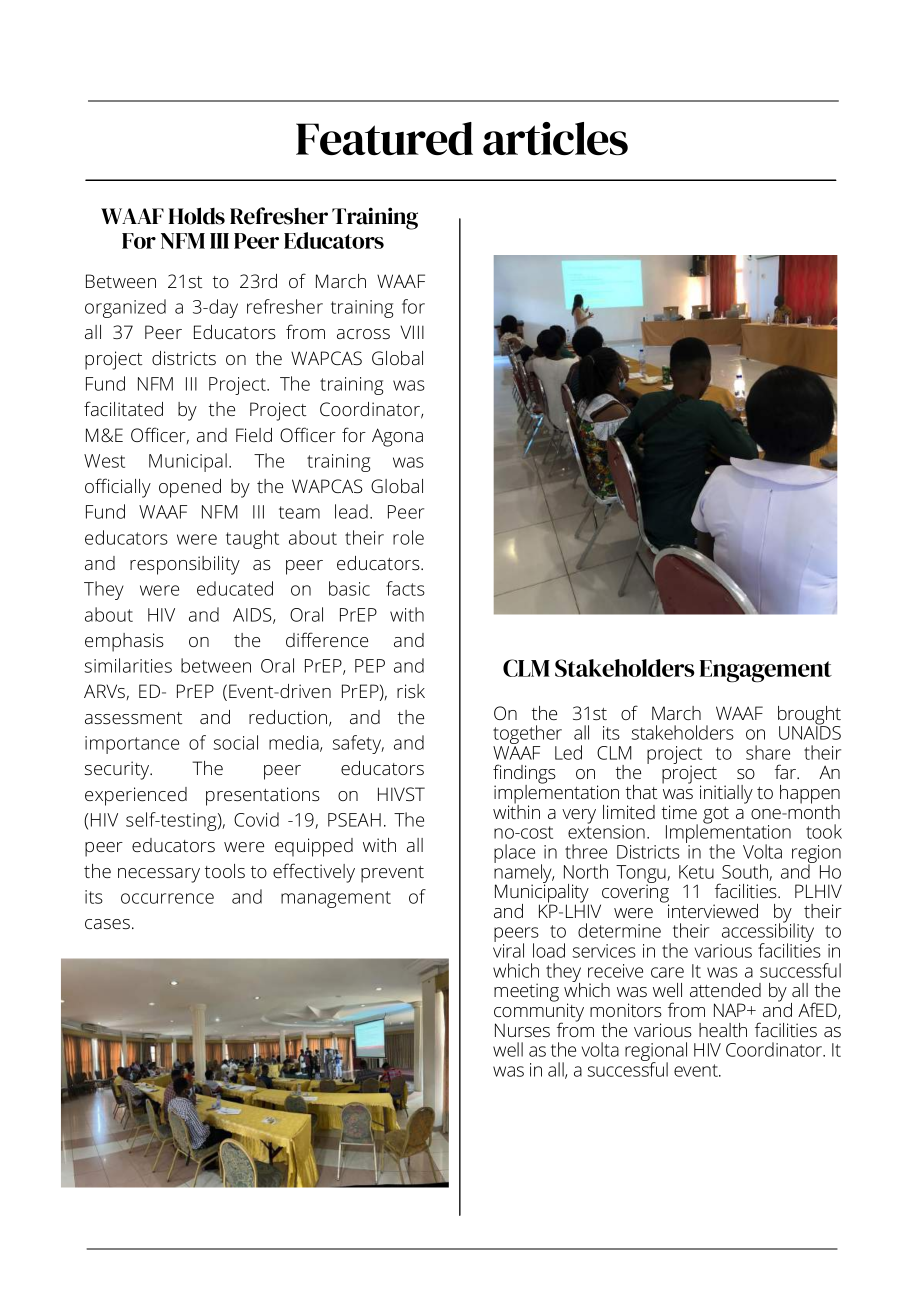 Image resolution: width=924 pixels, height=1308 pixels. Describe the element at coordinates (185, 565) in the screenshot. I see `responsibility` at that location.
